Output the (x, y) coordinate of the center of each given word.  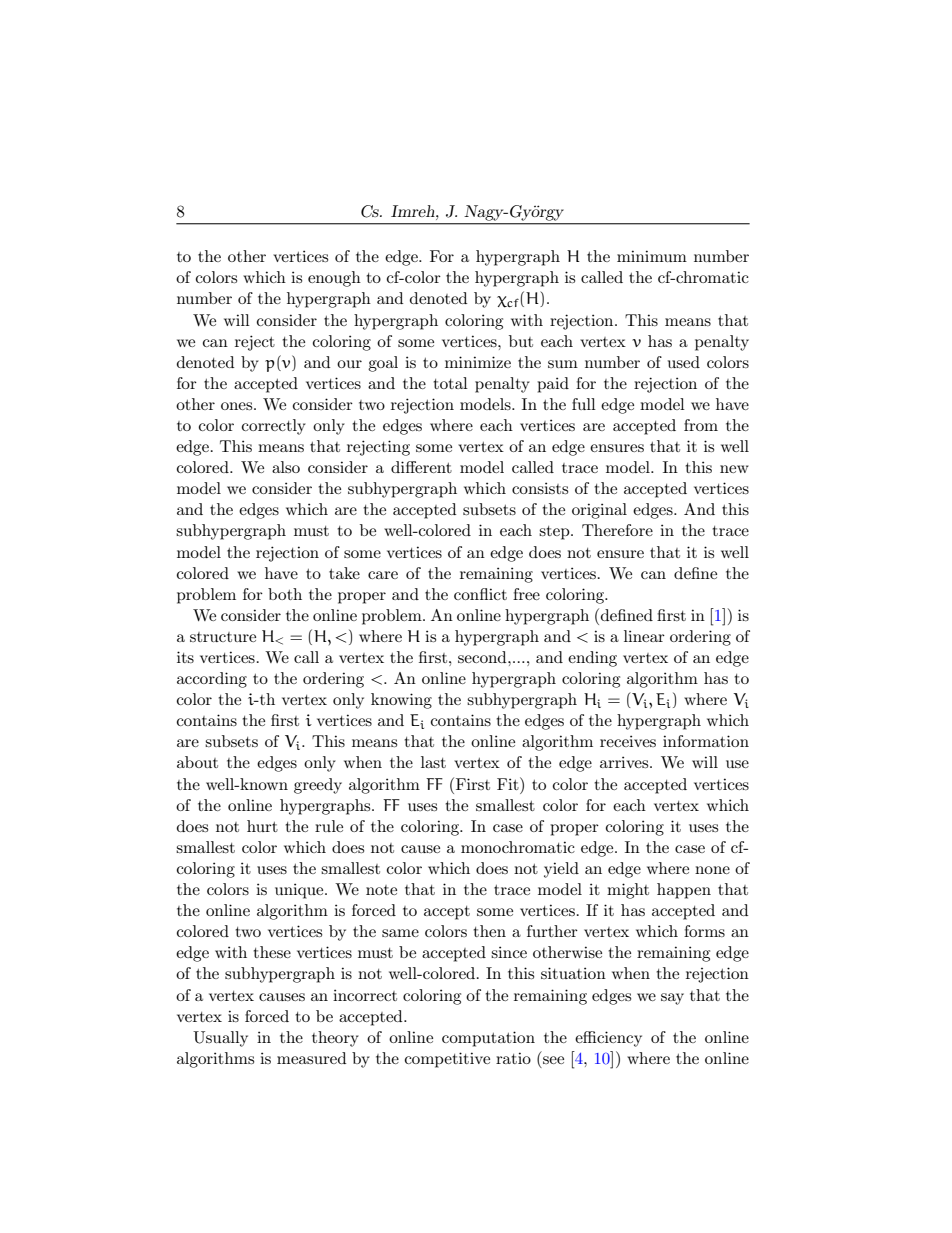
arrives (625, 762)
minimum (652, 256)
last (433, 762)
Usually (220, 1039)
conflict (480, 594)
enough (334, 279)
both (285, 594)
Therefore (617, 530)
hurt (262, 826)
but (521, 341)
